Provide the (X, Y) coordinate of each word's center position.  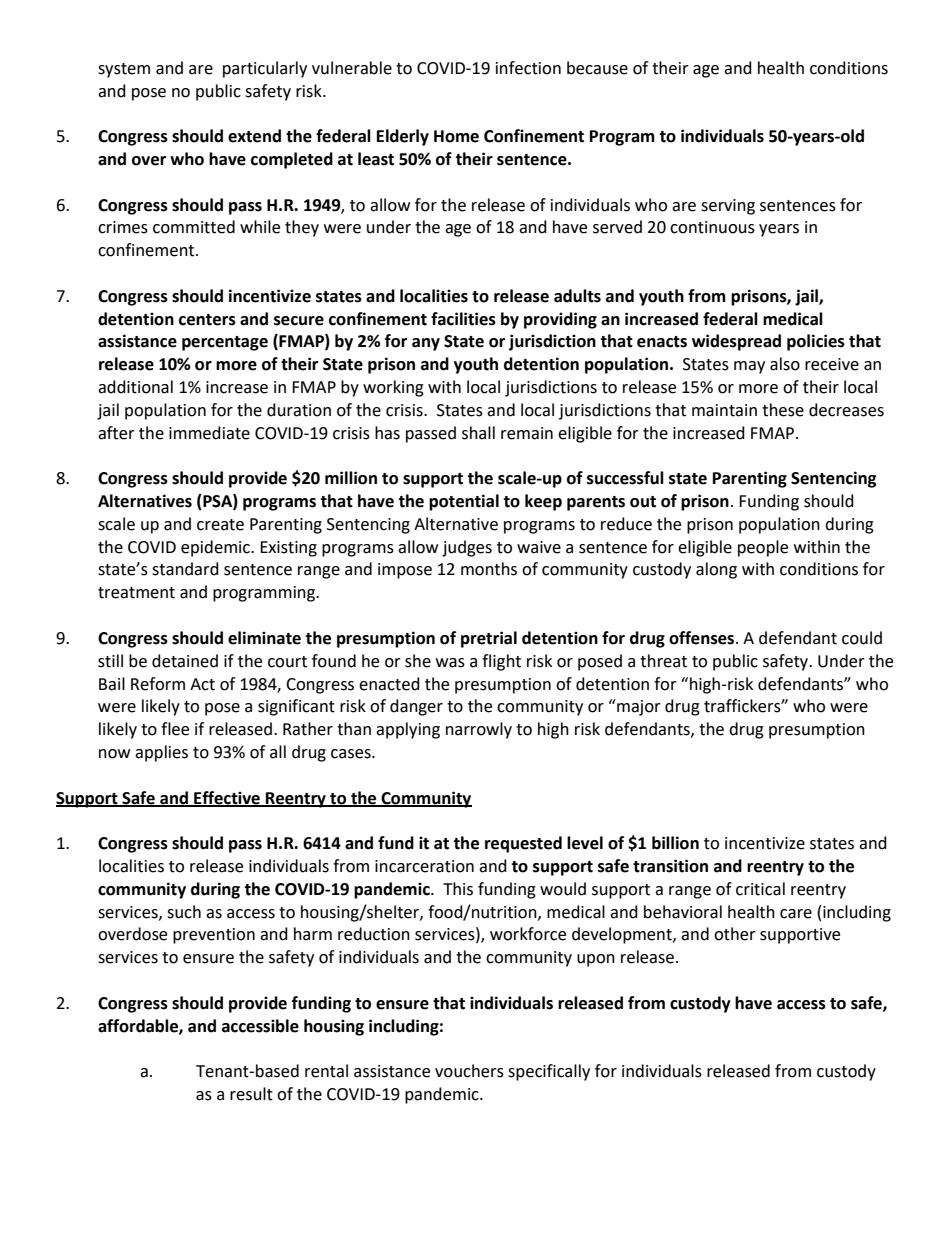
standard (185, 569)
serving (728, 207)
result (251, 1094)
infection (528, 68)
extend (254, 136)
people (763, 548)
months (489, 569)
